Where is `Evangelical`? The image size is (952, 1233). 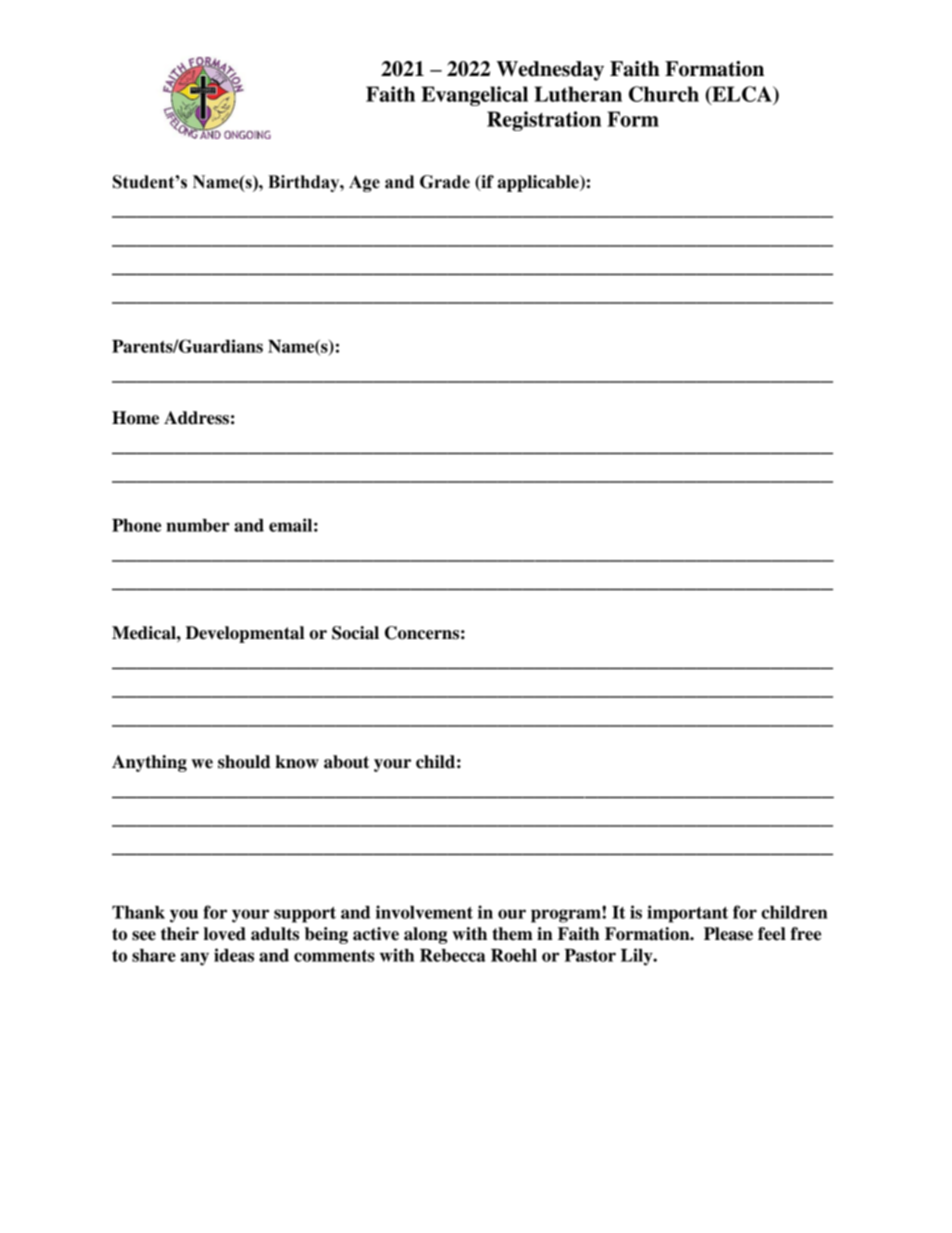
Evangelical is located at coordinates (474, 96).
